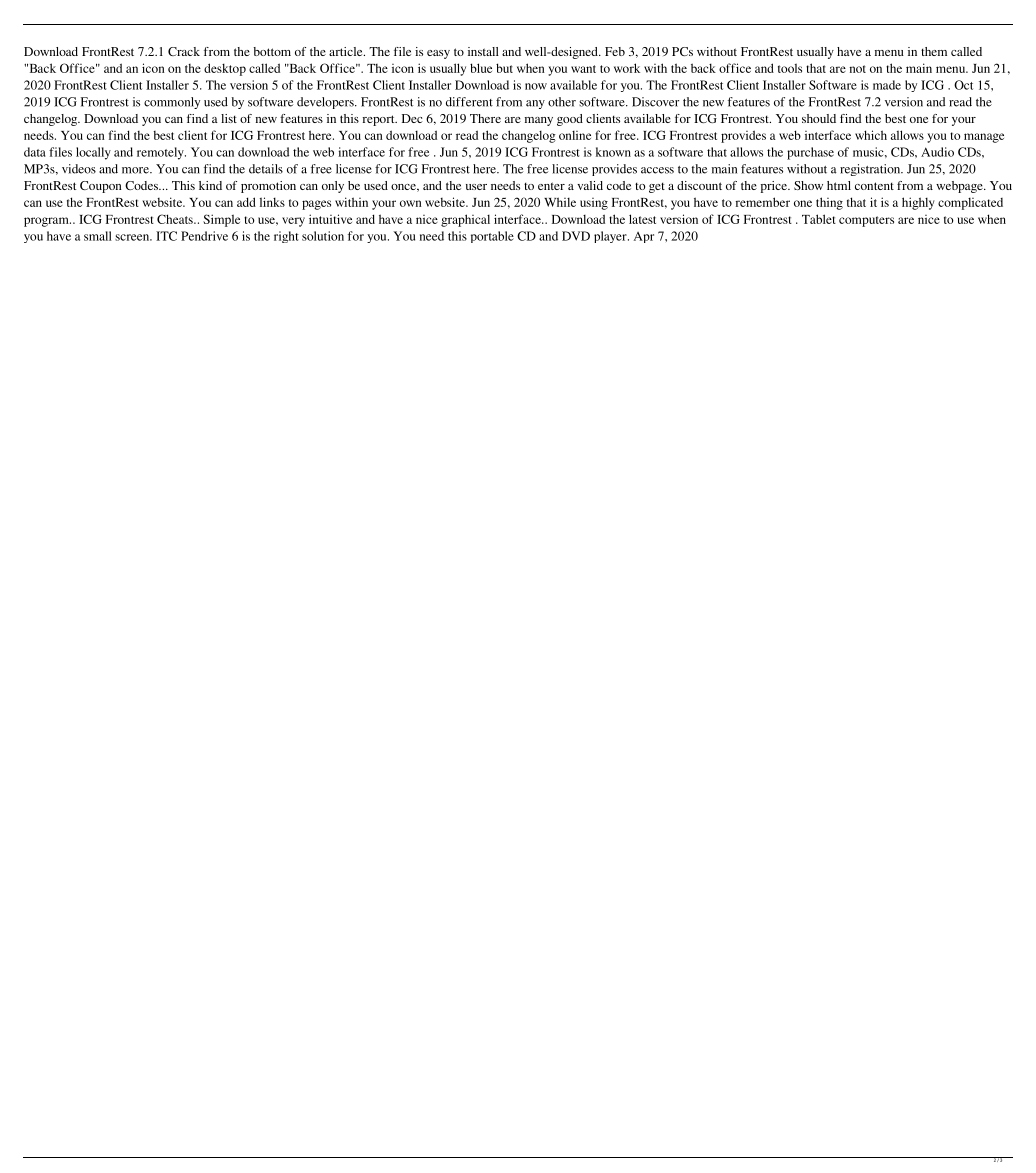 This document has width=1036, height=1173. Describe the element at coordinates (871, 135) in the document. I see `which` at that location.
